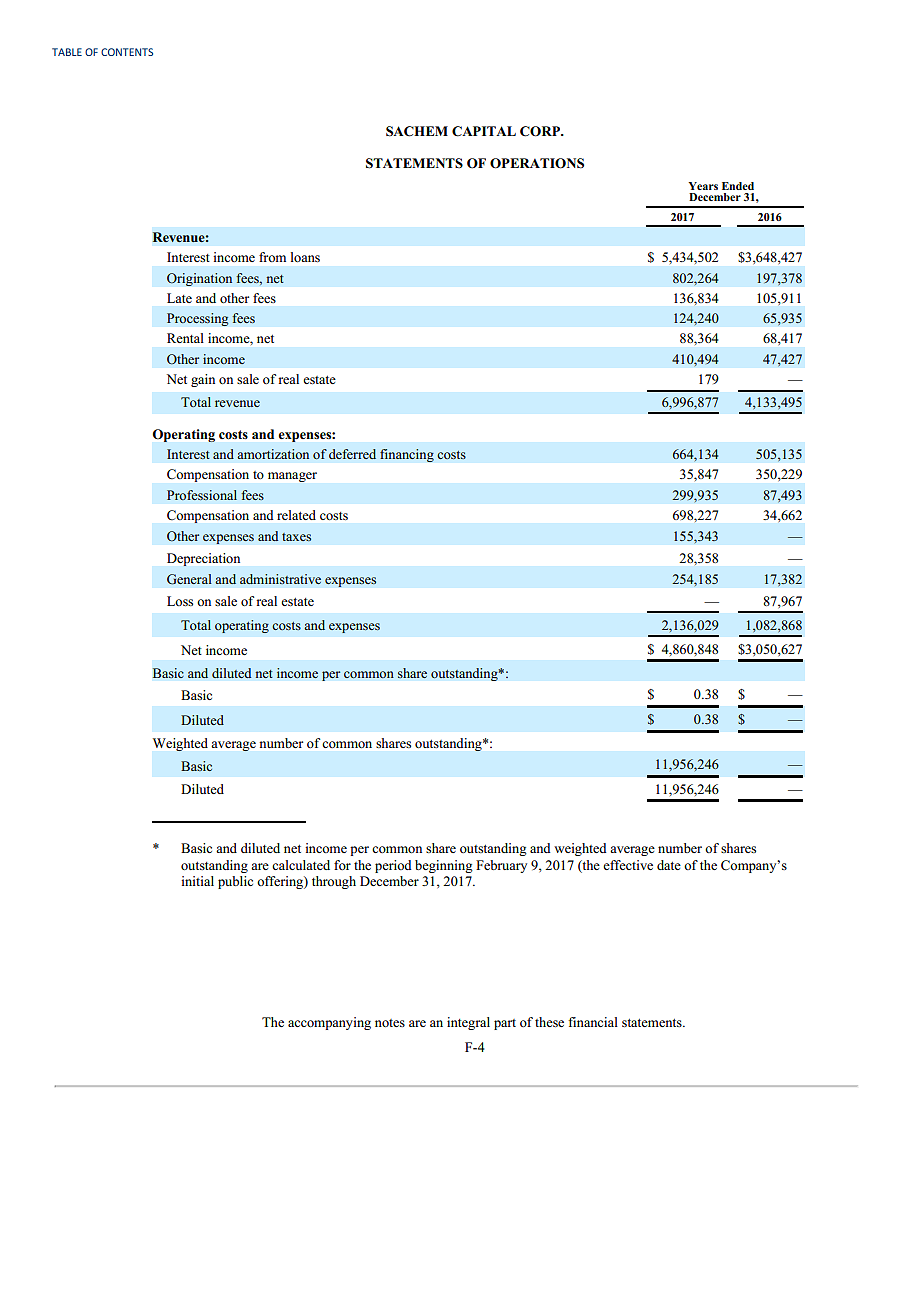 This screenshot has width=924, height=1308. Describe the element at coordinates (593, 1022) in the screenshot. I see `financial` at that location.
